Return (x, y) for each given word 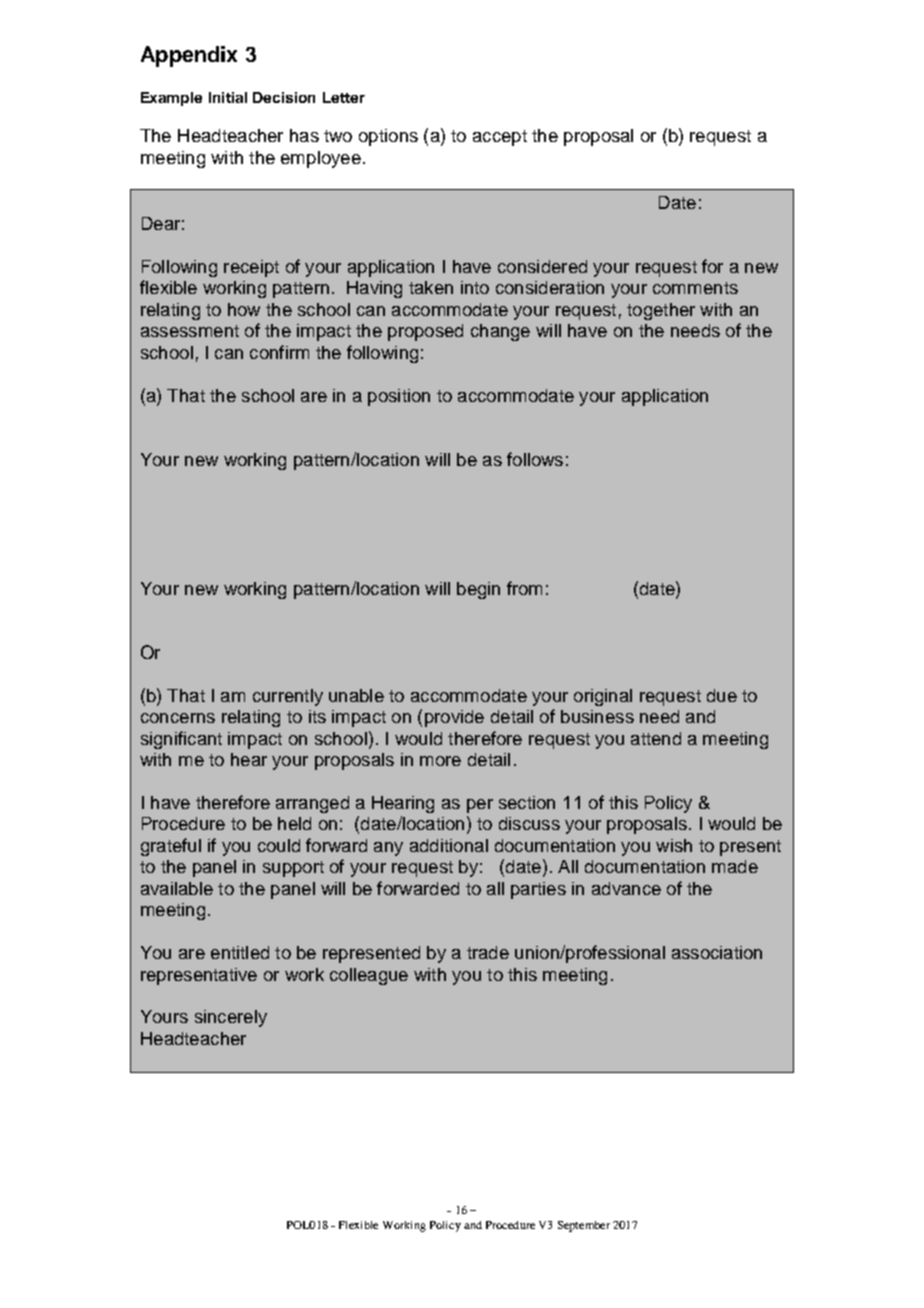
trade (488, 952)
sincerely (231, 1018)
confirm (279, 352)
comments (695, 288)
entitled (240, 952)
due (722, 695)
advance (626, 888)
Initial (228, 97)
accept (500, 138)
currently (288, 697)
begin (478, 590)
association (717, 952)
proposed (425, 332)
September (584, 1226)
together (661, 311)
